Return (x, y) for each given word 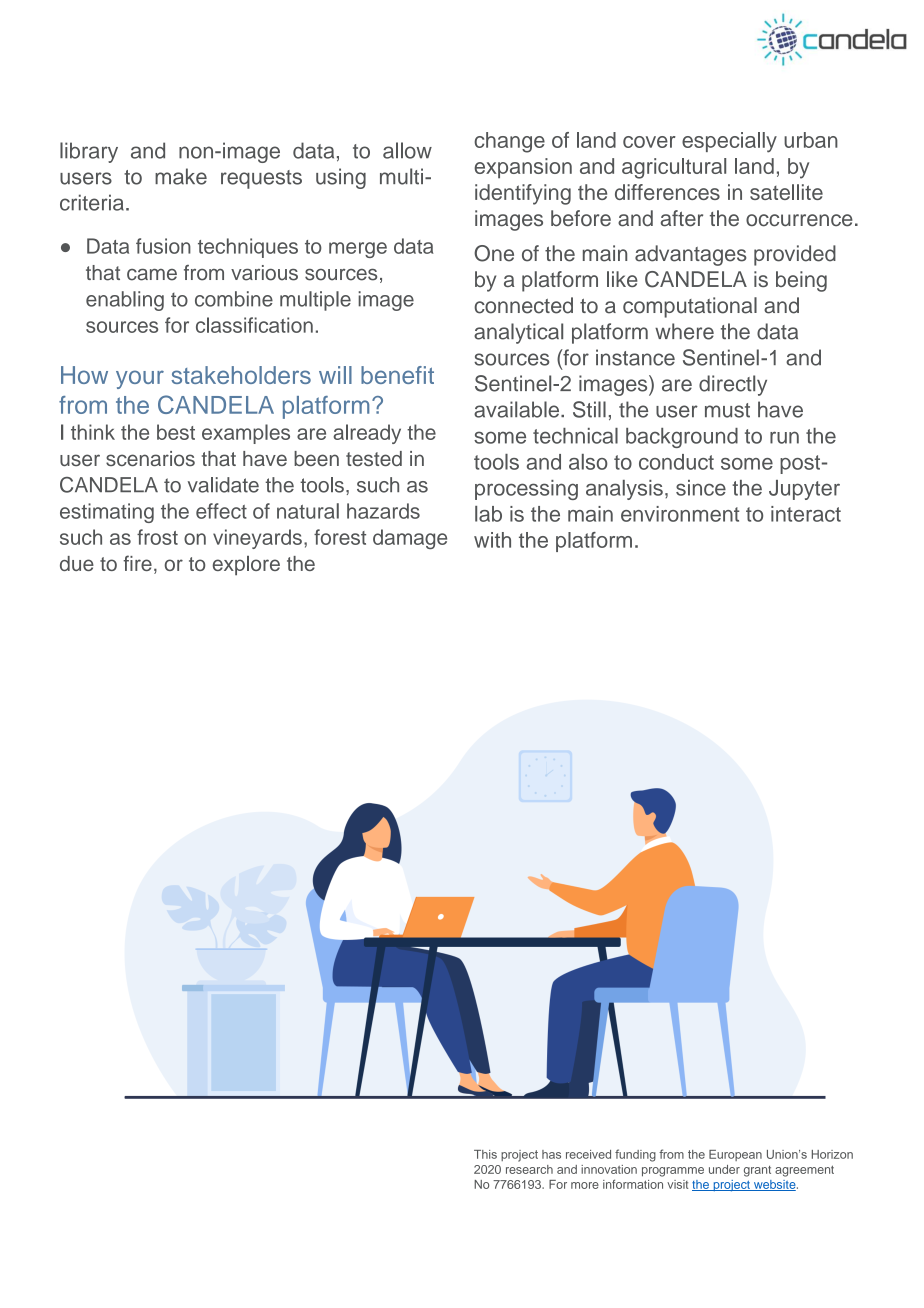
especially (729, 142)
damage (410, 539)
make (181, 176)
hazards (383, 511)
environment (680, 514)
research (529, 1169)
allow (407, 150)
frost (157, 537)
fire (137, 563)
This (485, 1154)
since (701, 488)
